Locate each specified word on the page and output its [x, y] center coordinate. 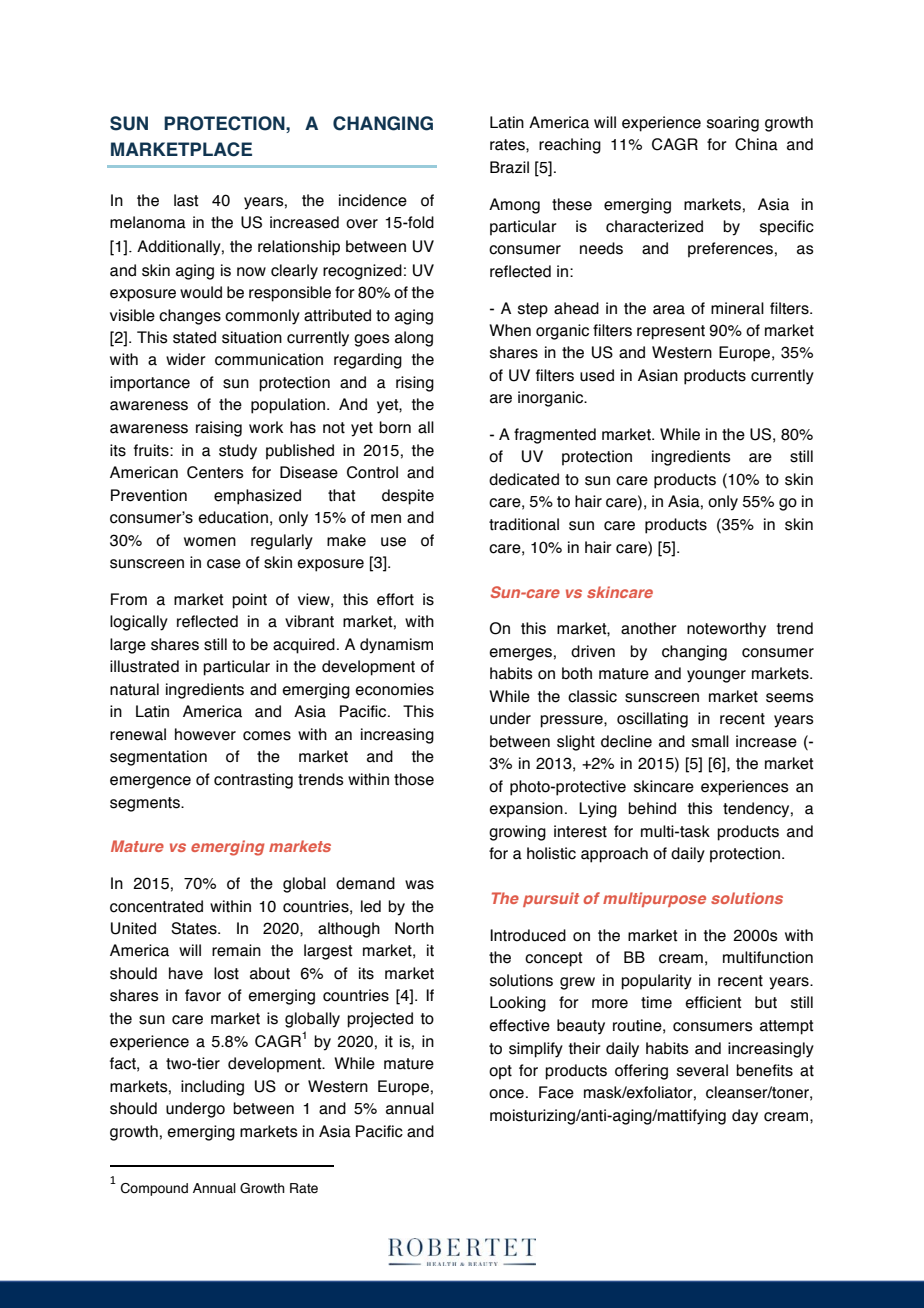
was [419, 885]
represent [671, 332]
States [195, 928]
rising [415, 384]
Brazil [509, 167]
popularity [656, 982]
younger [716, 676]
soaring [733, 124]
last [186, 200]
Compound [154, 1189]
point [249, 601]
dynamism [396, 646]
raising [219, 429]
